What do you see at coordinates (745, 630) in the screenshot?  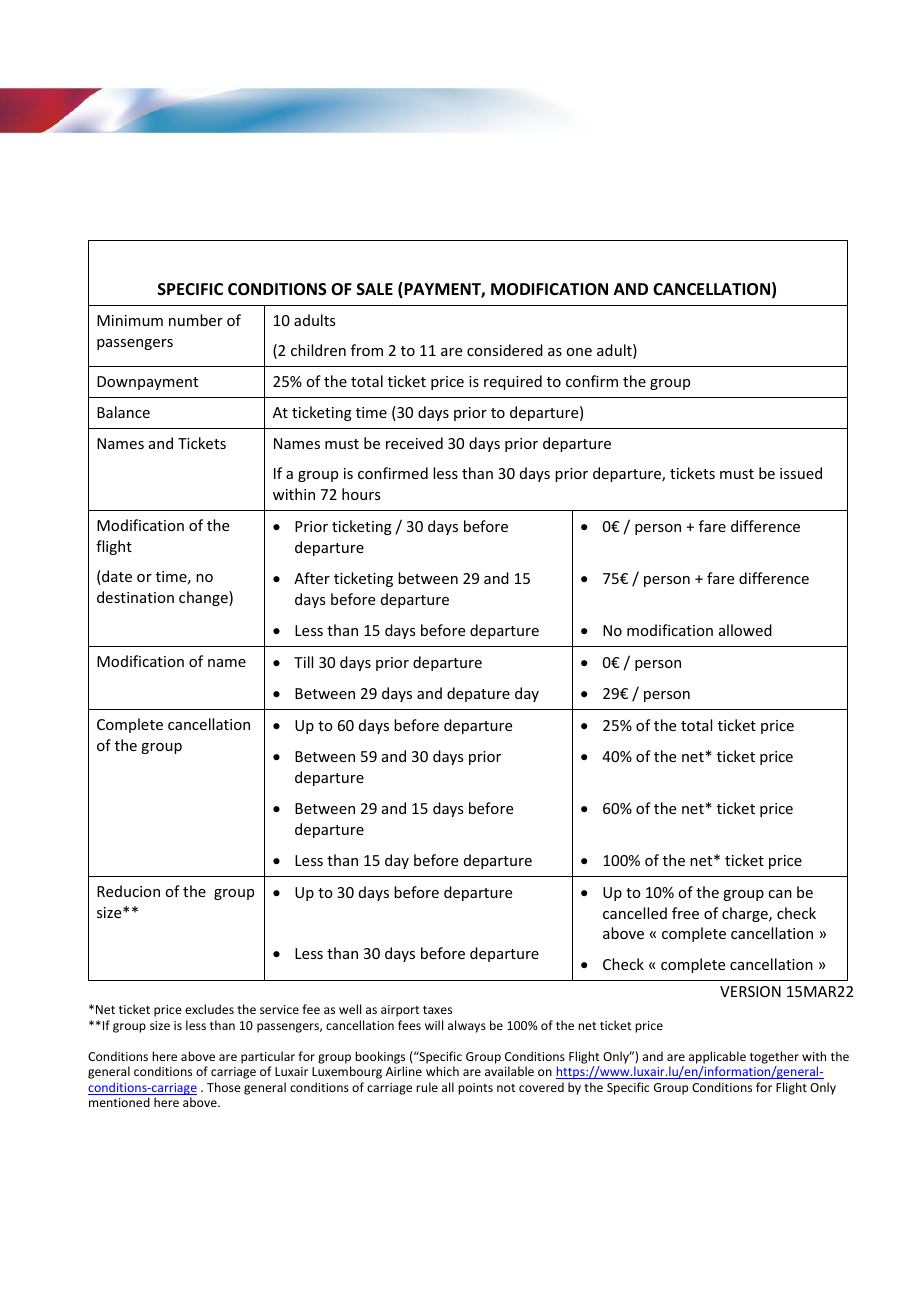 I see `allowed` at bounding box center [745, 630].
